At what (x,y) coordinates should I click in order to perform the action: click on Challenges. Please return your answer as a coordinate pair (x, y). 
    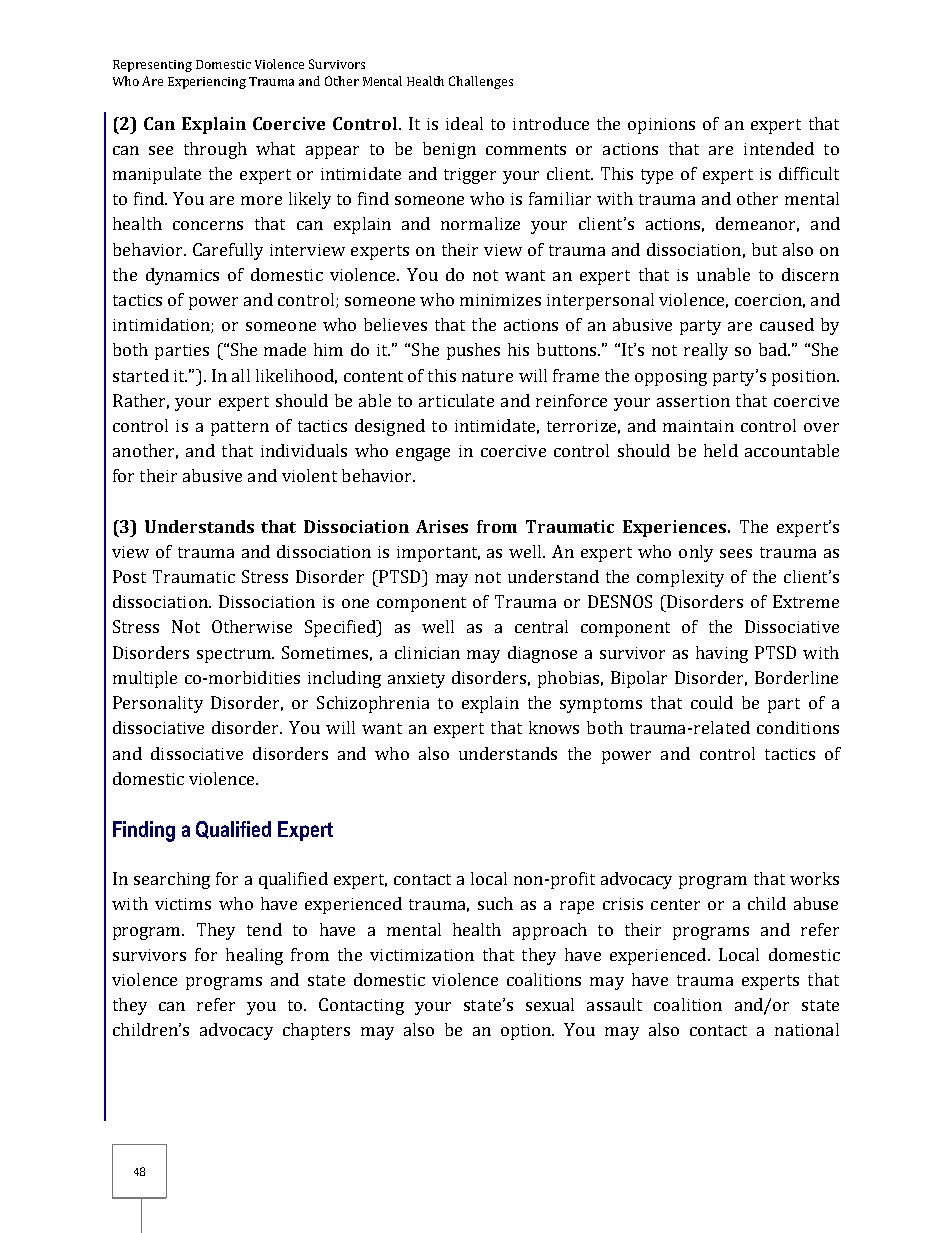
    Looking at the image, I should click on (481, 82).
